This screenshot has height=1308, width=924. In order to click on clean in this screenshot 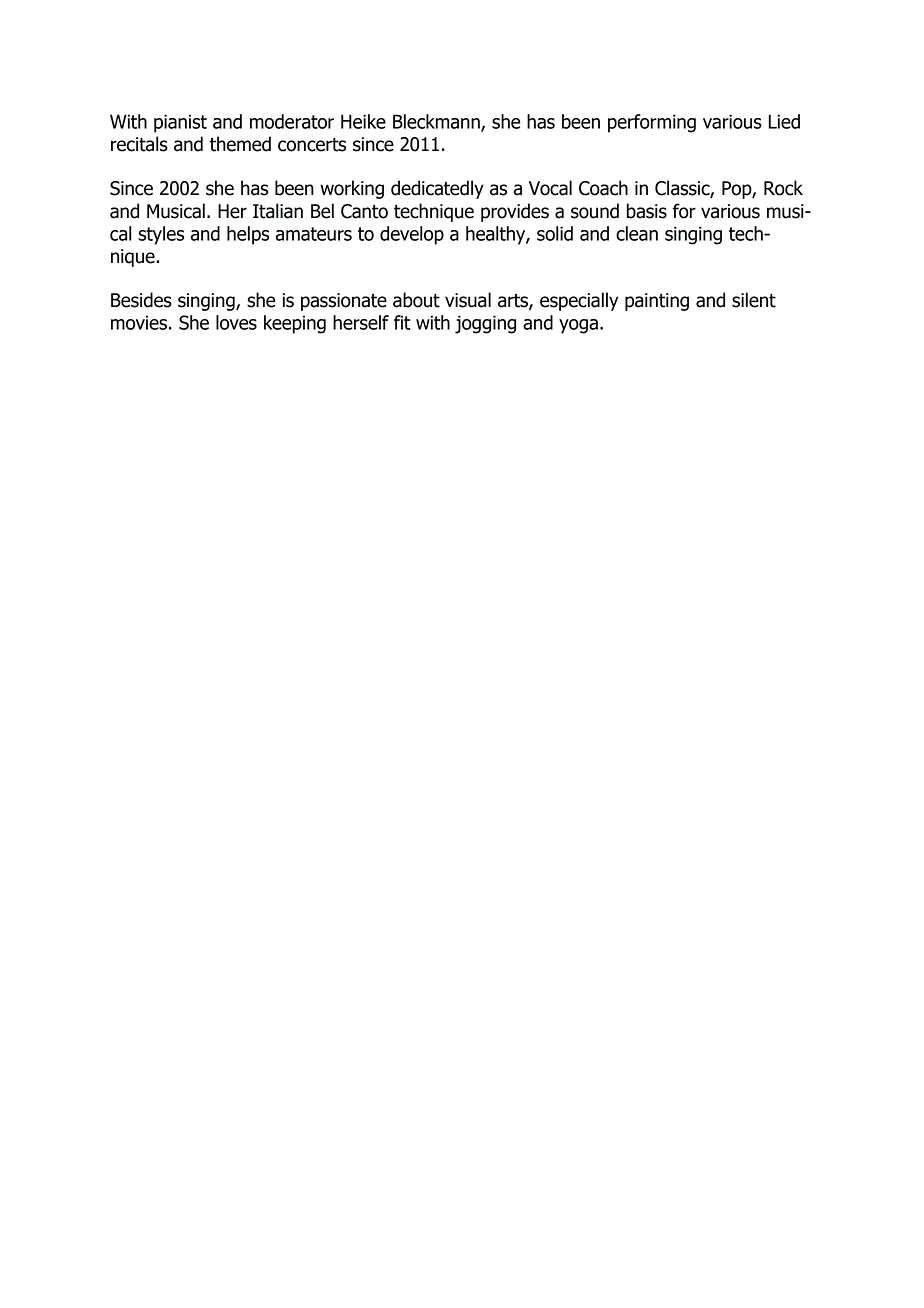, I will do `click(637, 233)`.
